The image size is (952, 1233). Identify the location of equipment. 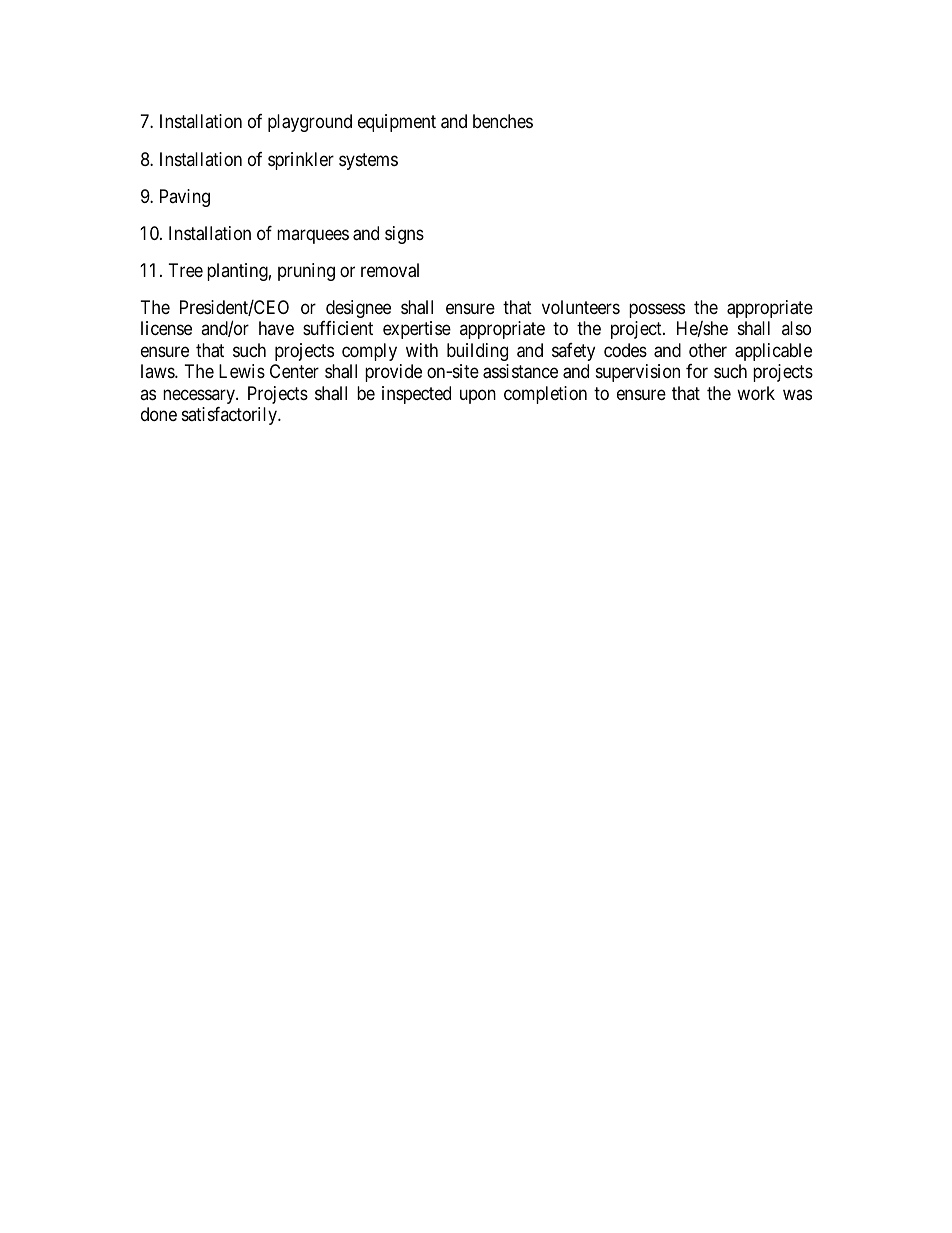
(397, 123).
